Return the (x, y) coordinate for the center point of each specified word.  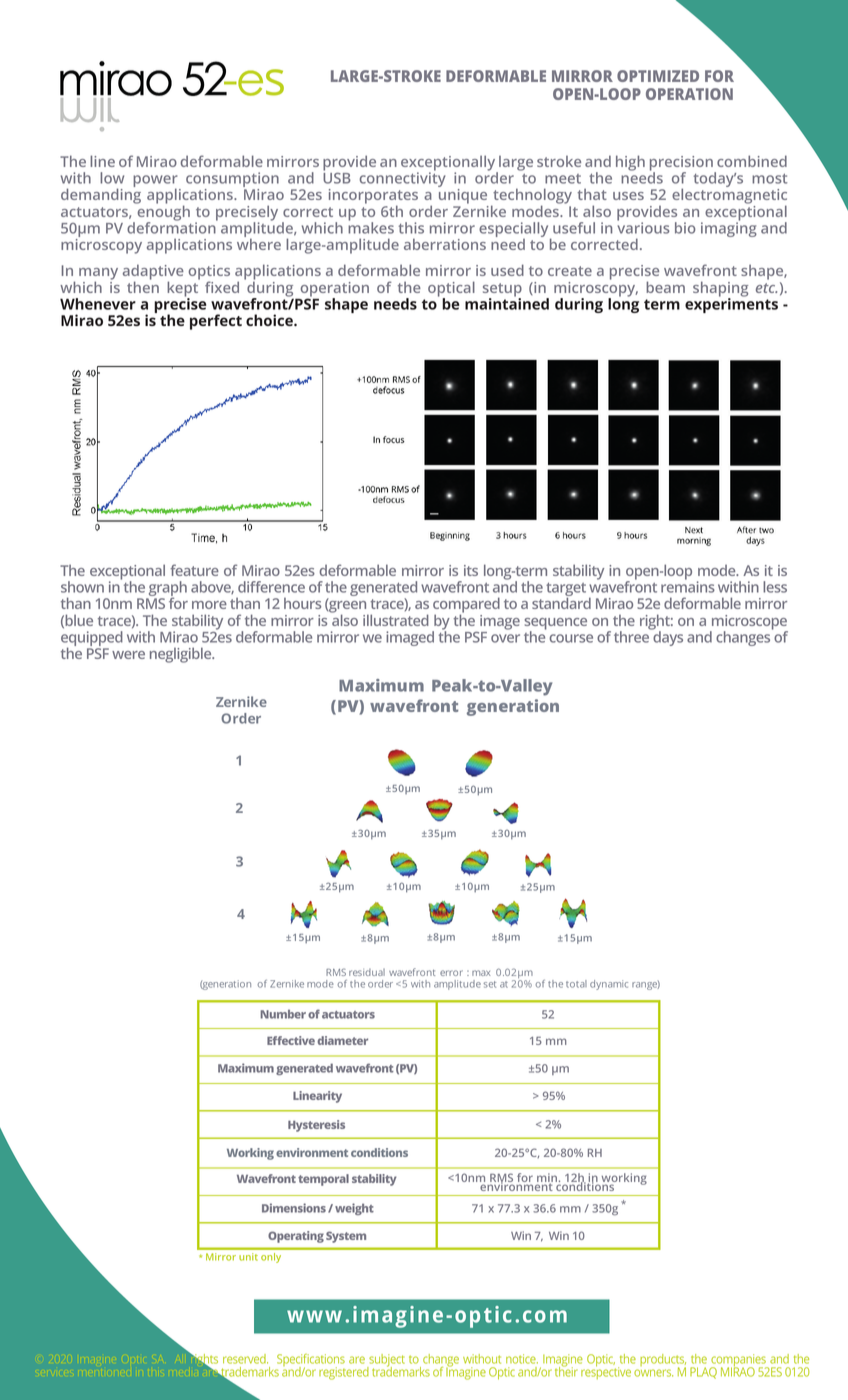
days (667, 637)
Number (283, 1014)
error (451, 973)
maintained (507, 303)
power (156, 182)
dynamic (609, 985)
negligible (182, 655)
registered (344, 1373)
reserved (245, 1359)
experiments (731, 304)
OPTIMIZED (658, 76)
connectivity (403, 178)
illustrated (396, 620)
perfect (216, 322)
